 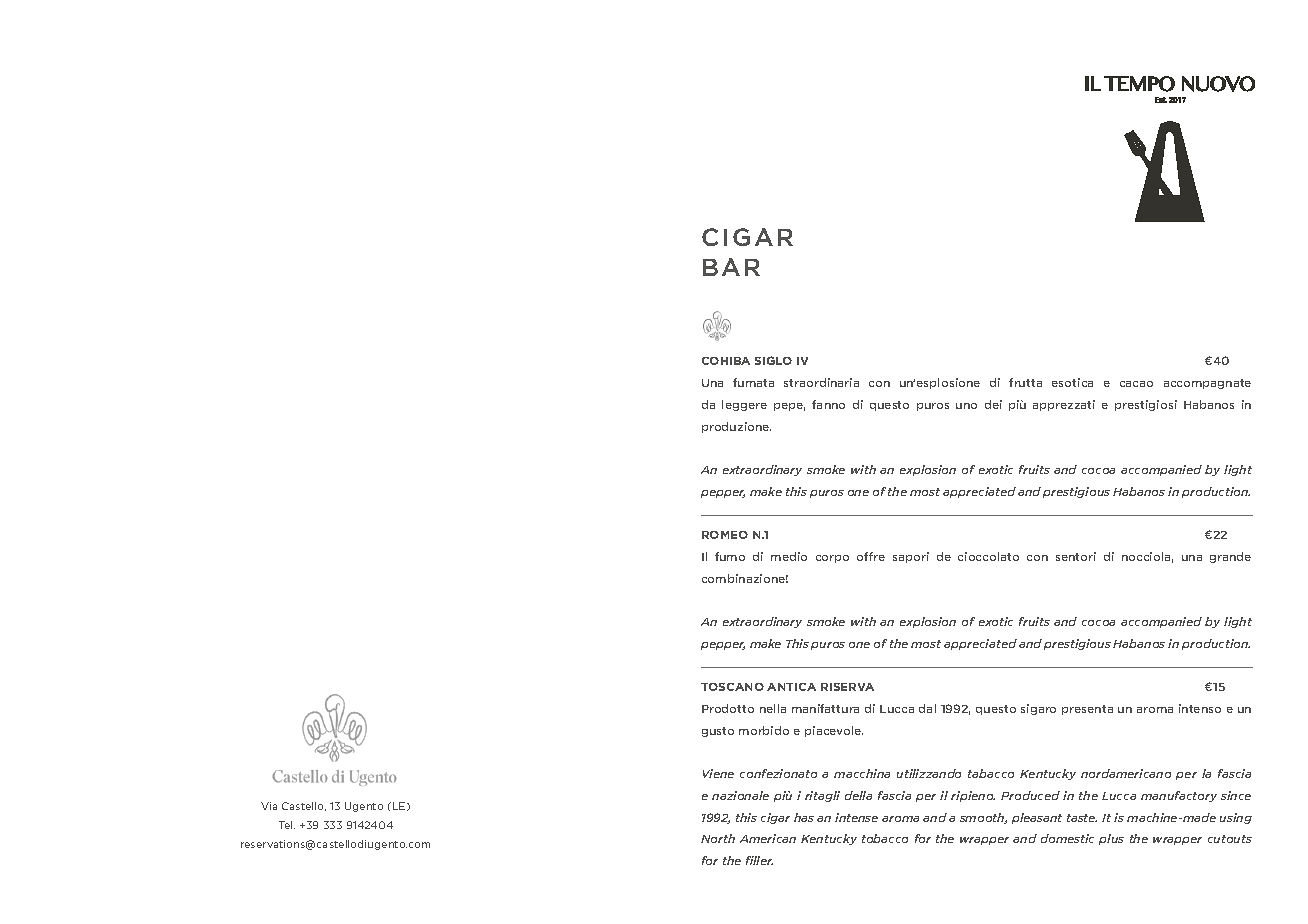 What do you see at coordinates (789, 556) in the image?
I see `medio` at bounding box center [789, 556].
